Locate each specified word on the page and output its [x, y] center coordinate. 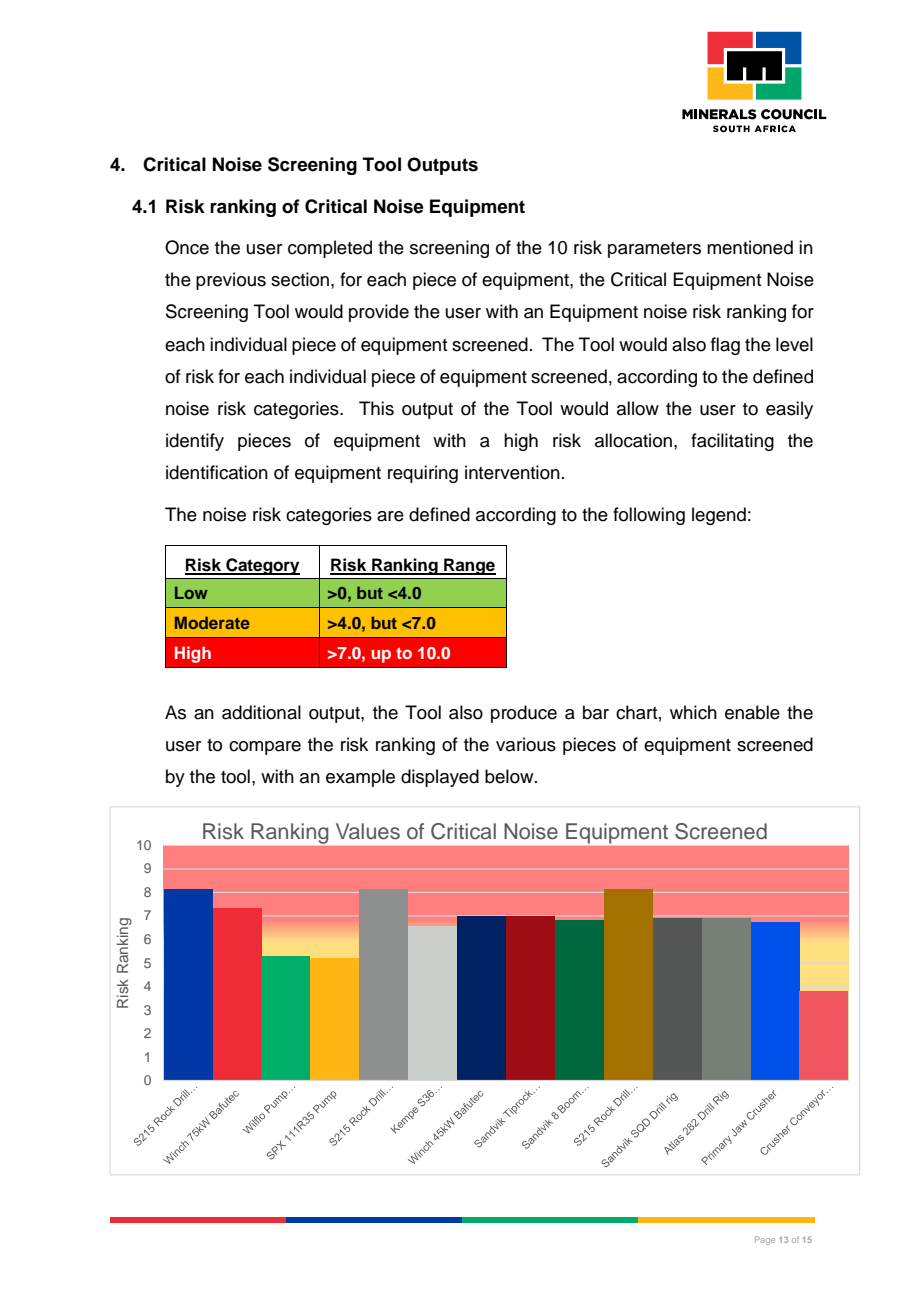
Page [765, 1240]
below [510, 776]
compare [265, 748]
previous [231, 281]
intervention [512, 472]
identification [217, 472]
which [693, 712]
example [360, 778]
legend [719, 516]
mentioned [750, 247]
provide [379, 313]
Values [368, 831]
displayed [440, 778]
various [526, 744]
